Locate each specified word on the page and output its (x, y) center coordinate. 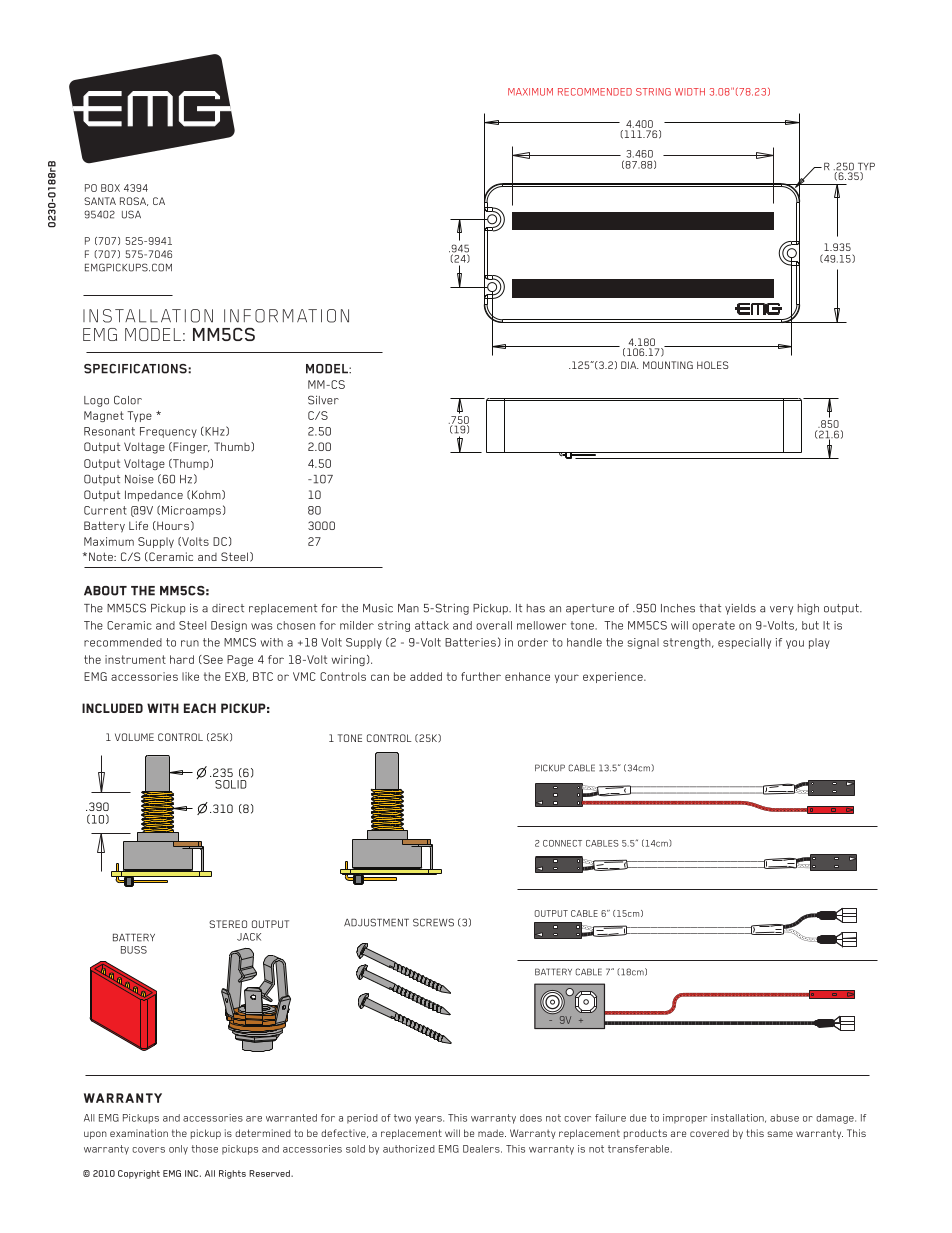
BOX (110, 188)
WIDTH (690, 92)
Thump (191, 464)
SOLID (231, 784)
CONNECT (562, 843)
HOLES (713, 365)
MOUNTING (668, 365)
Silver (323, 400)
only (178, 1150)
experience (614, 677)
